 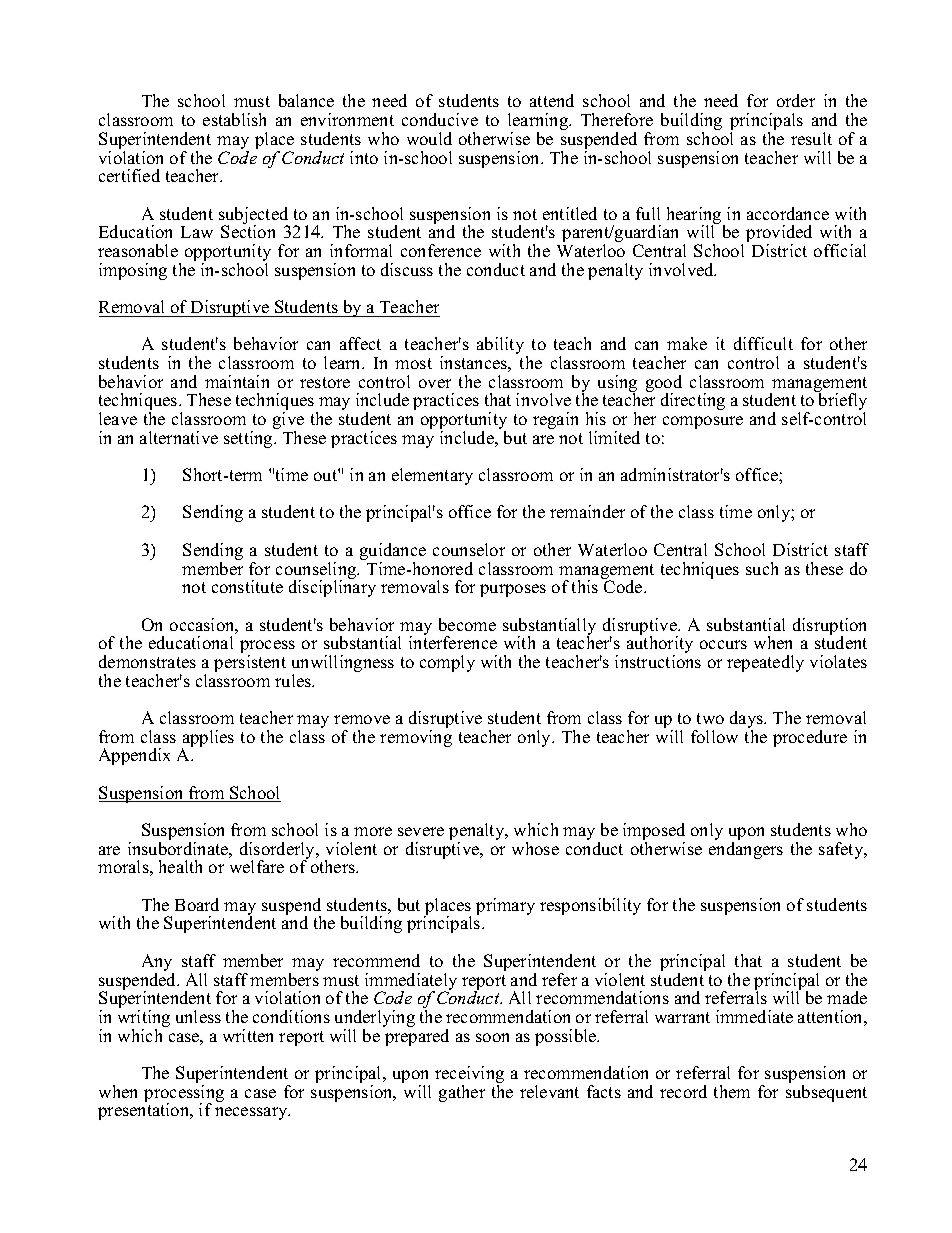 What do you see at coordinates (440, 119) in the document?
I see `conducive` at bounding box center [440, 119].
